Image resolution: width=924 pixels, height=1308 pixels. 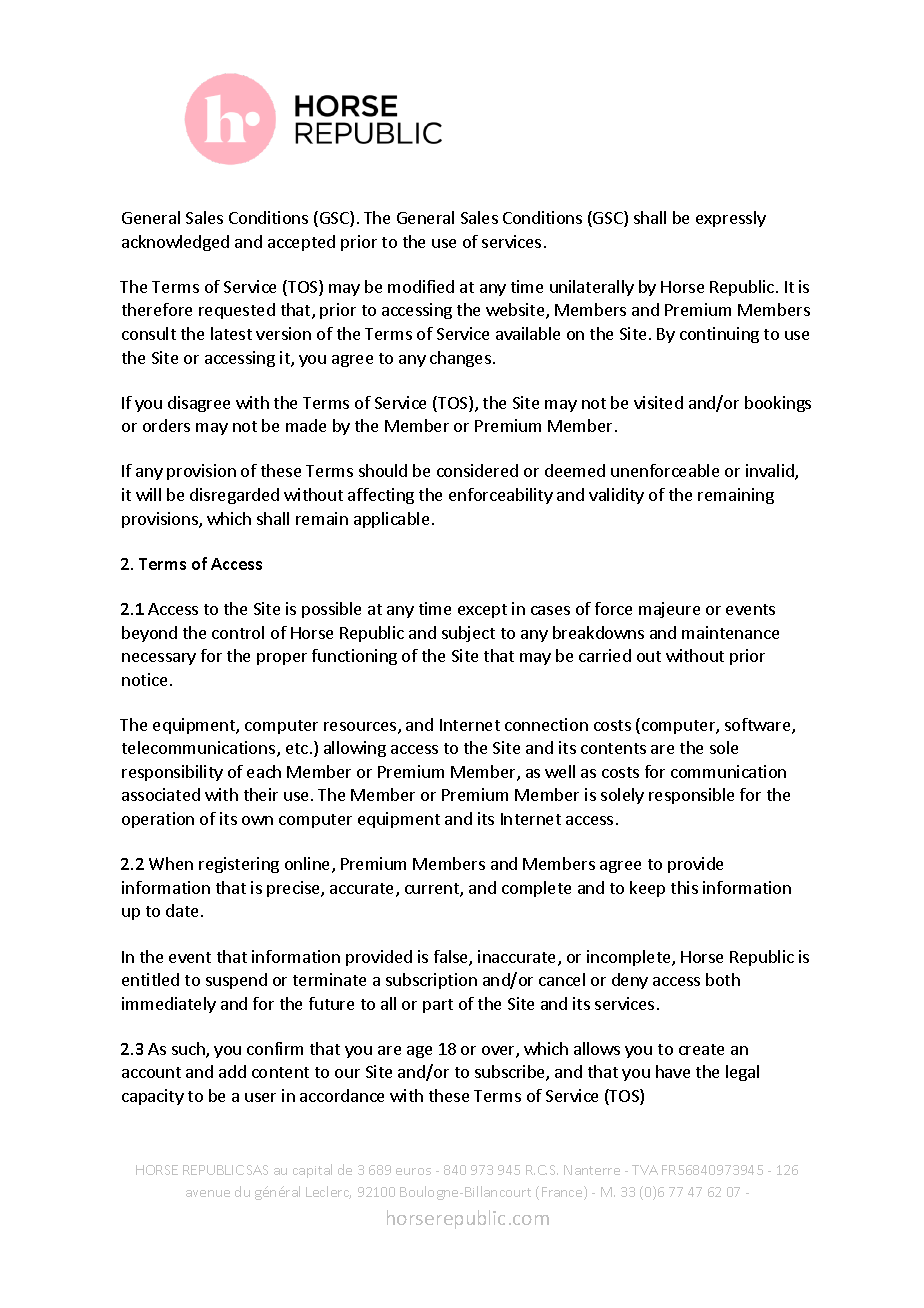 What do you see at coordinates (771, 472) in the image?
I see `invalid` at bounding box center [771, 472].
